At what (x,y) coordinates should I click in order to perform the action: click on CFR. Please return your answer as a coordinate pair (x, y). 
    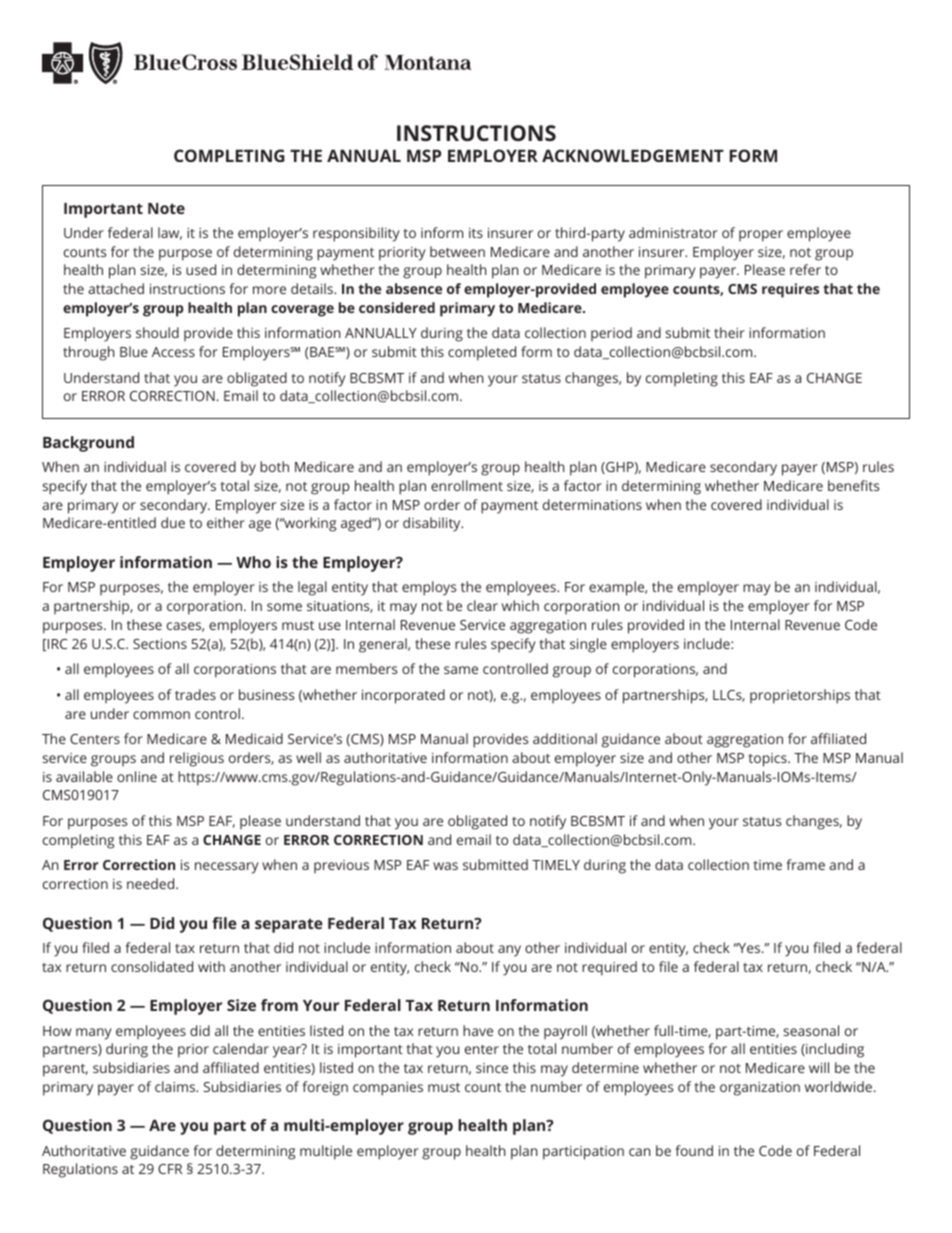
    Looking at the image, I should click on (170, 1169).
